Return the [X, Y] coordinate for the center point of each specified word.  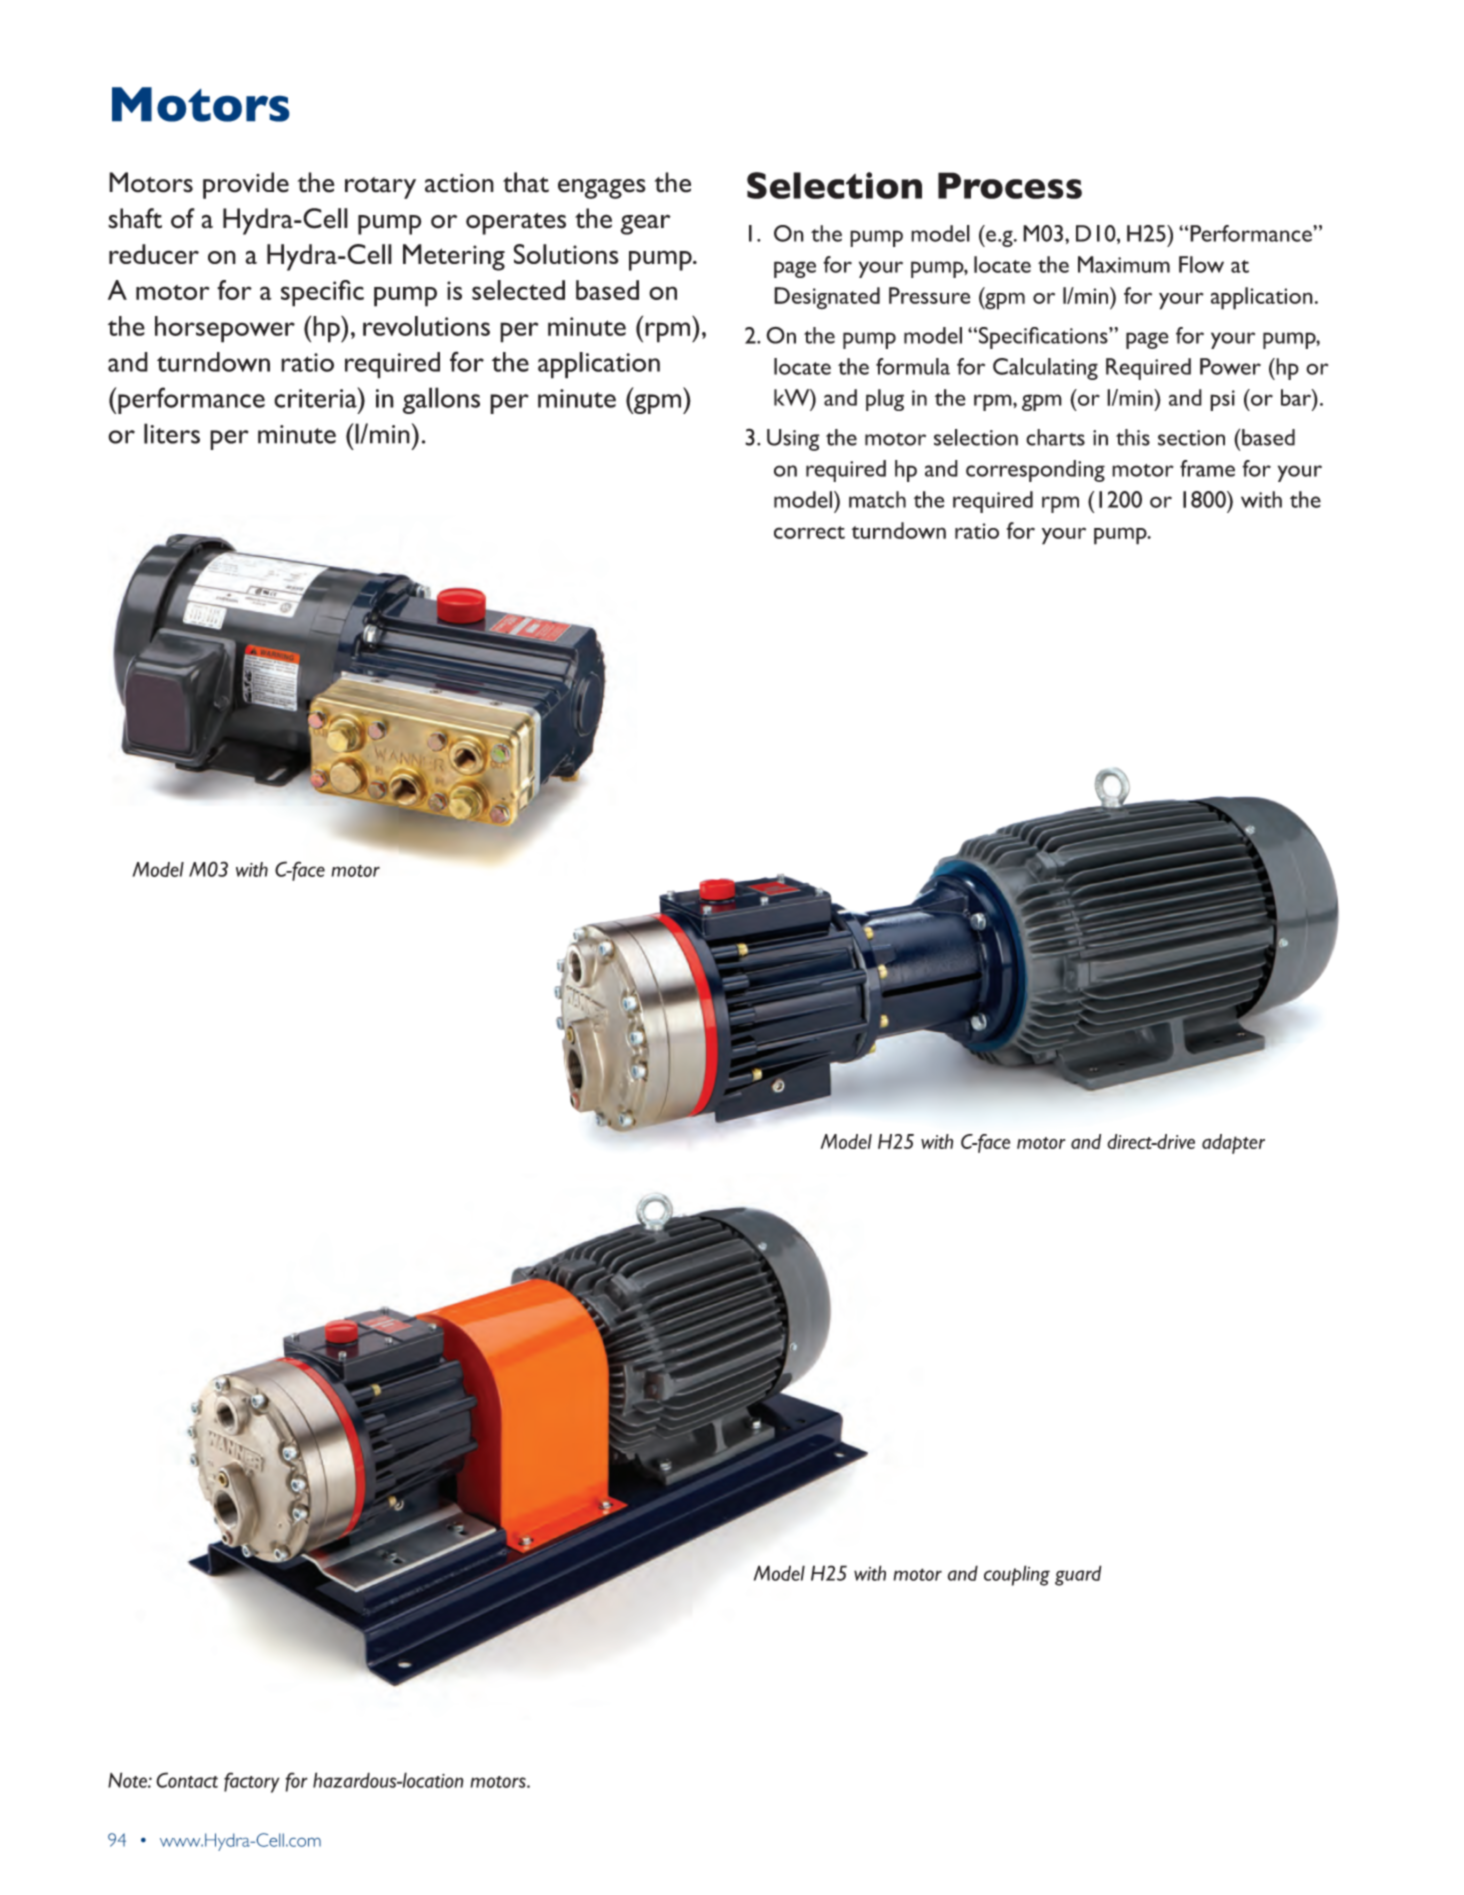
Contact [187, 1780]
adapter [1233, 1144]
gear [645, 224]
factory [252, 1782]
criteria [316, 397]
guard [1078, 1575]
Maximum [1124, 264]
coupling [1017, 1575]
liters [172, 433]
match [877, 499]
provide [246, 185]
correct [809, 532]
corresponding [1035, 471]
